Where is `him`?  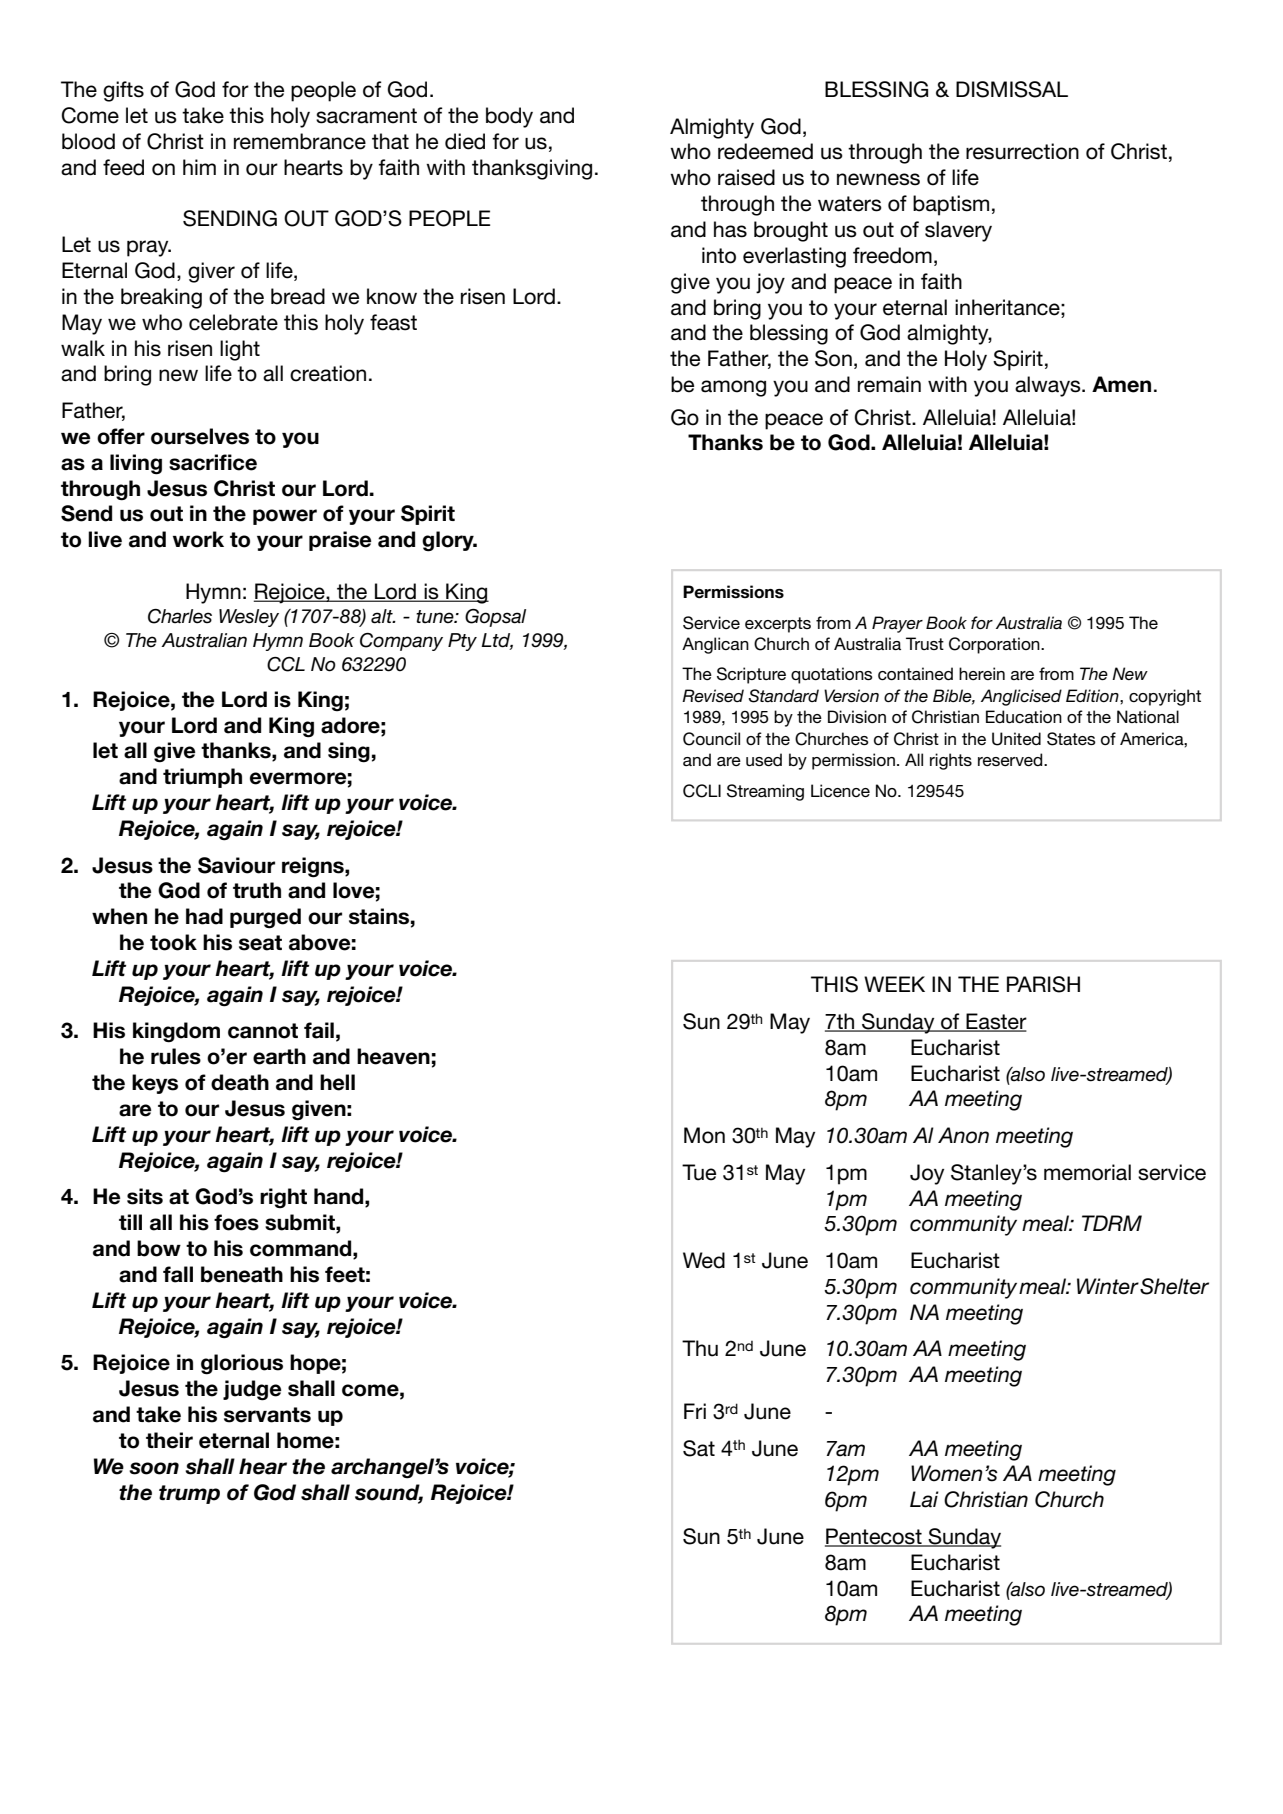 him is located at coordinates (199, 167).
